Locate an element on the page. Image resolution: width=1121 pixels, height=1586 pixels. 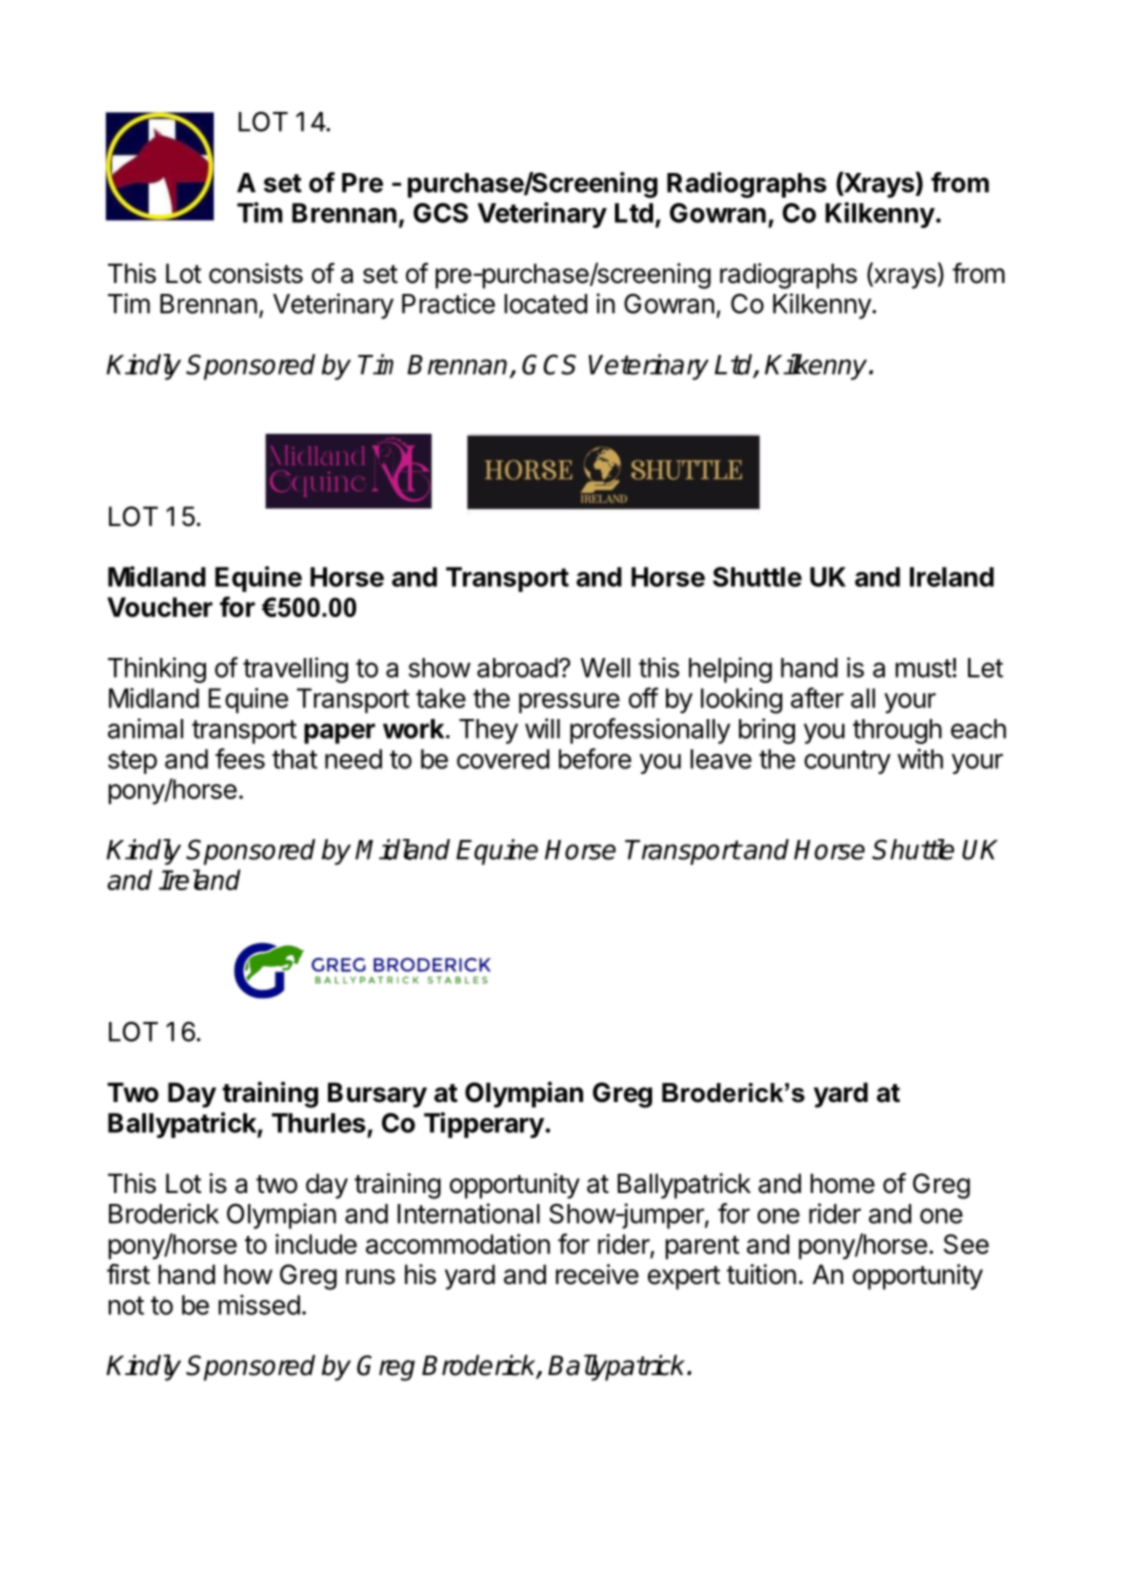
located is located at coordinates (545, 304).
